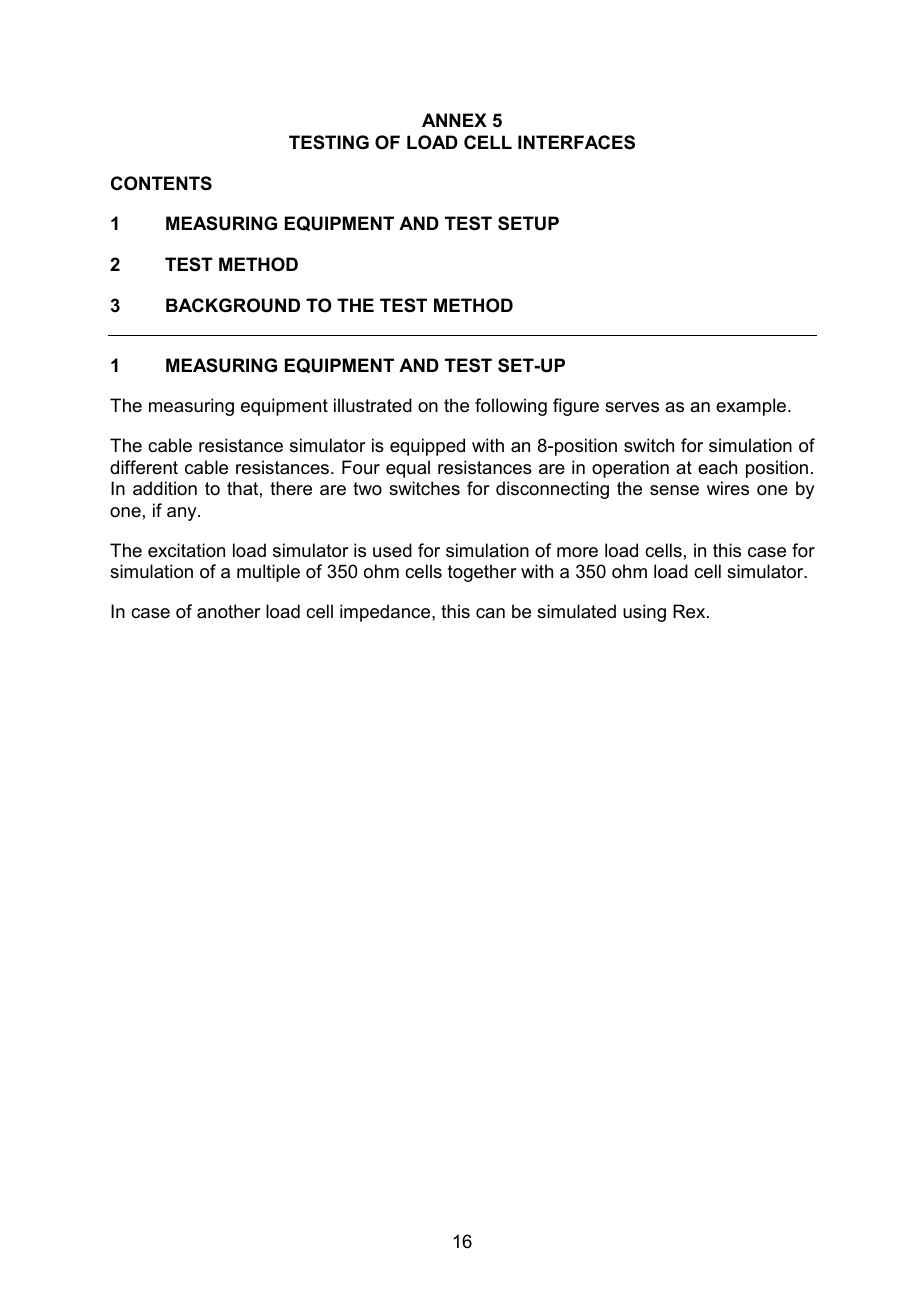 This image has height=1308, width=924. What do you see at coordinates (161, 183) in the image?
I see `CONTENTS` at bounding box center [161, 183].
